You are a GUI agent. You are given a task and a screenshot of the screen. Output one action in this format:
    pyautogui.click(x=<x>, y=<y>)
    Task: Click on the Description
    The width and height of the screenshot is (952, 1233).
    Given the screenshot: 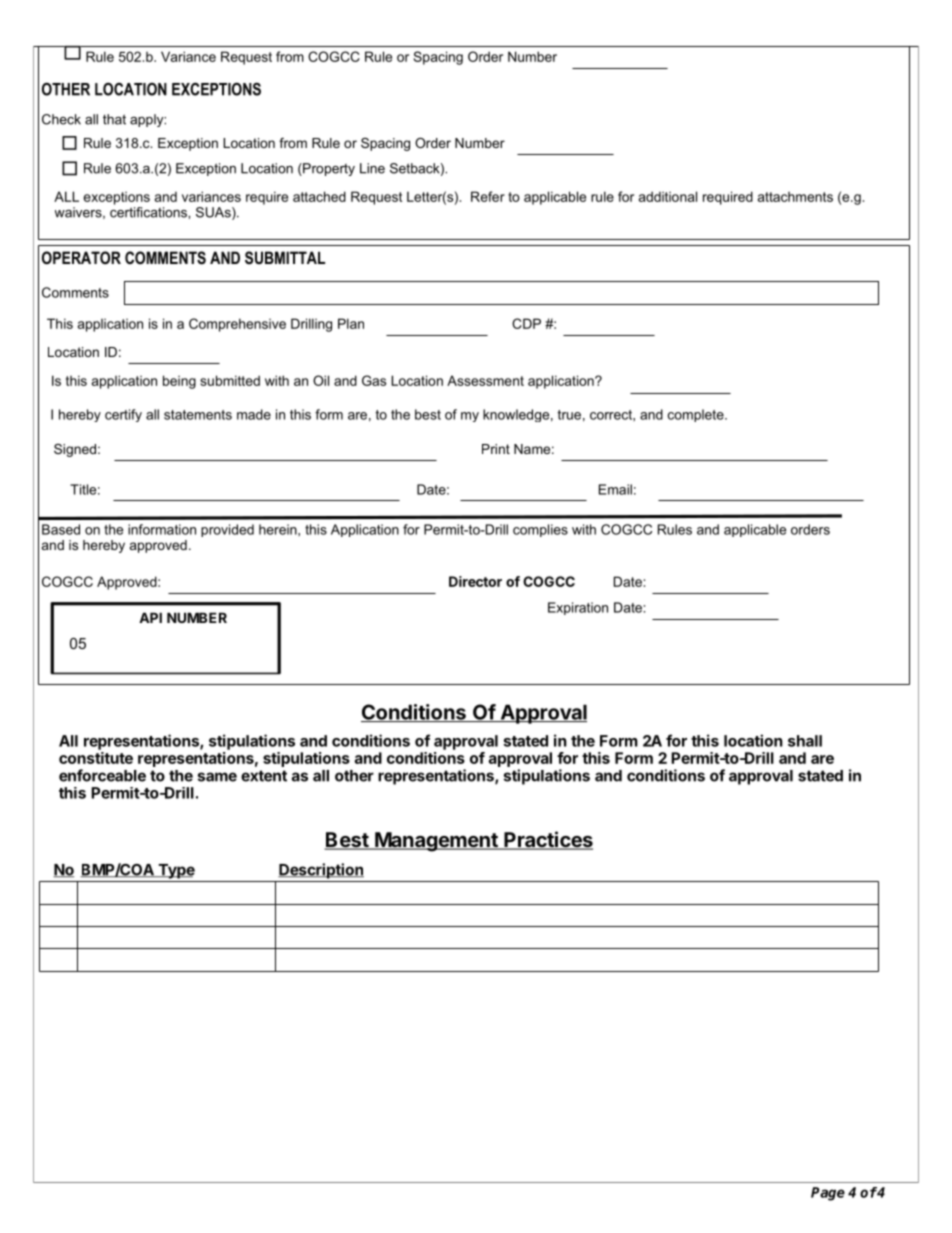 What is the action you would take?
    pyautogui.click(x=321, y=871)
